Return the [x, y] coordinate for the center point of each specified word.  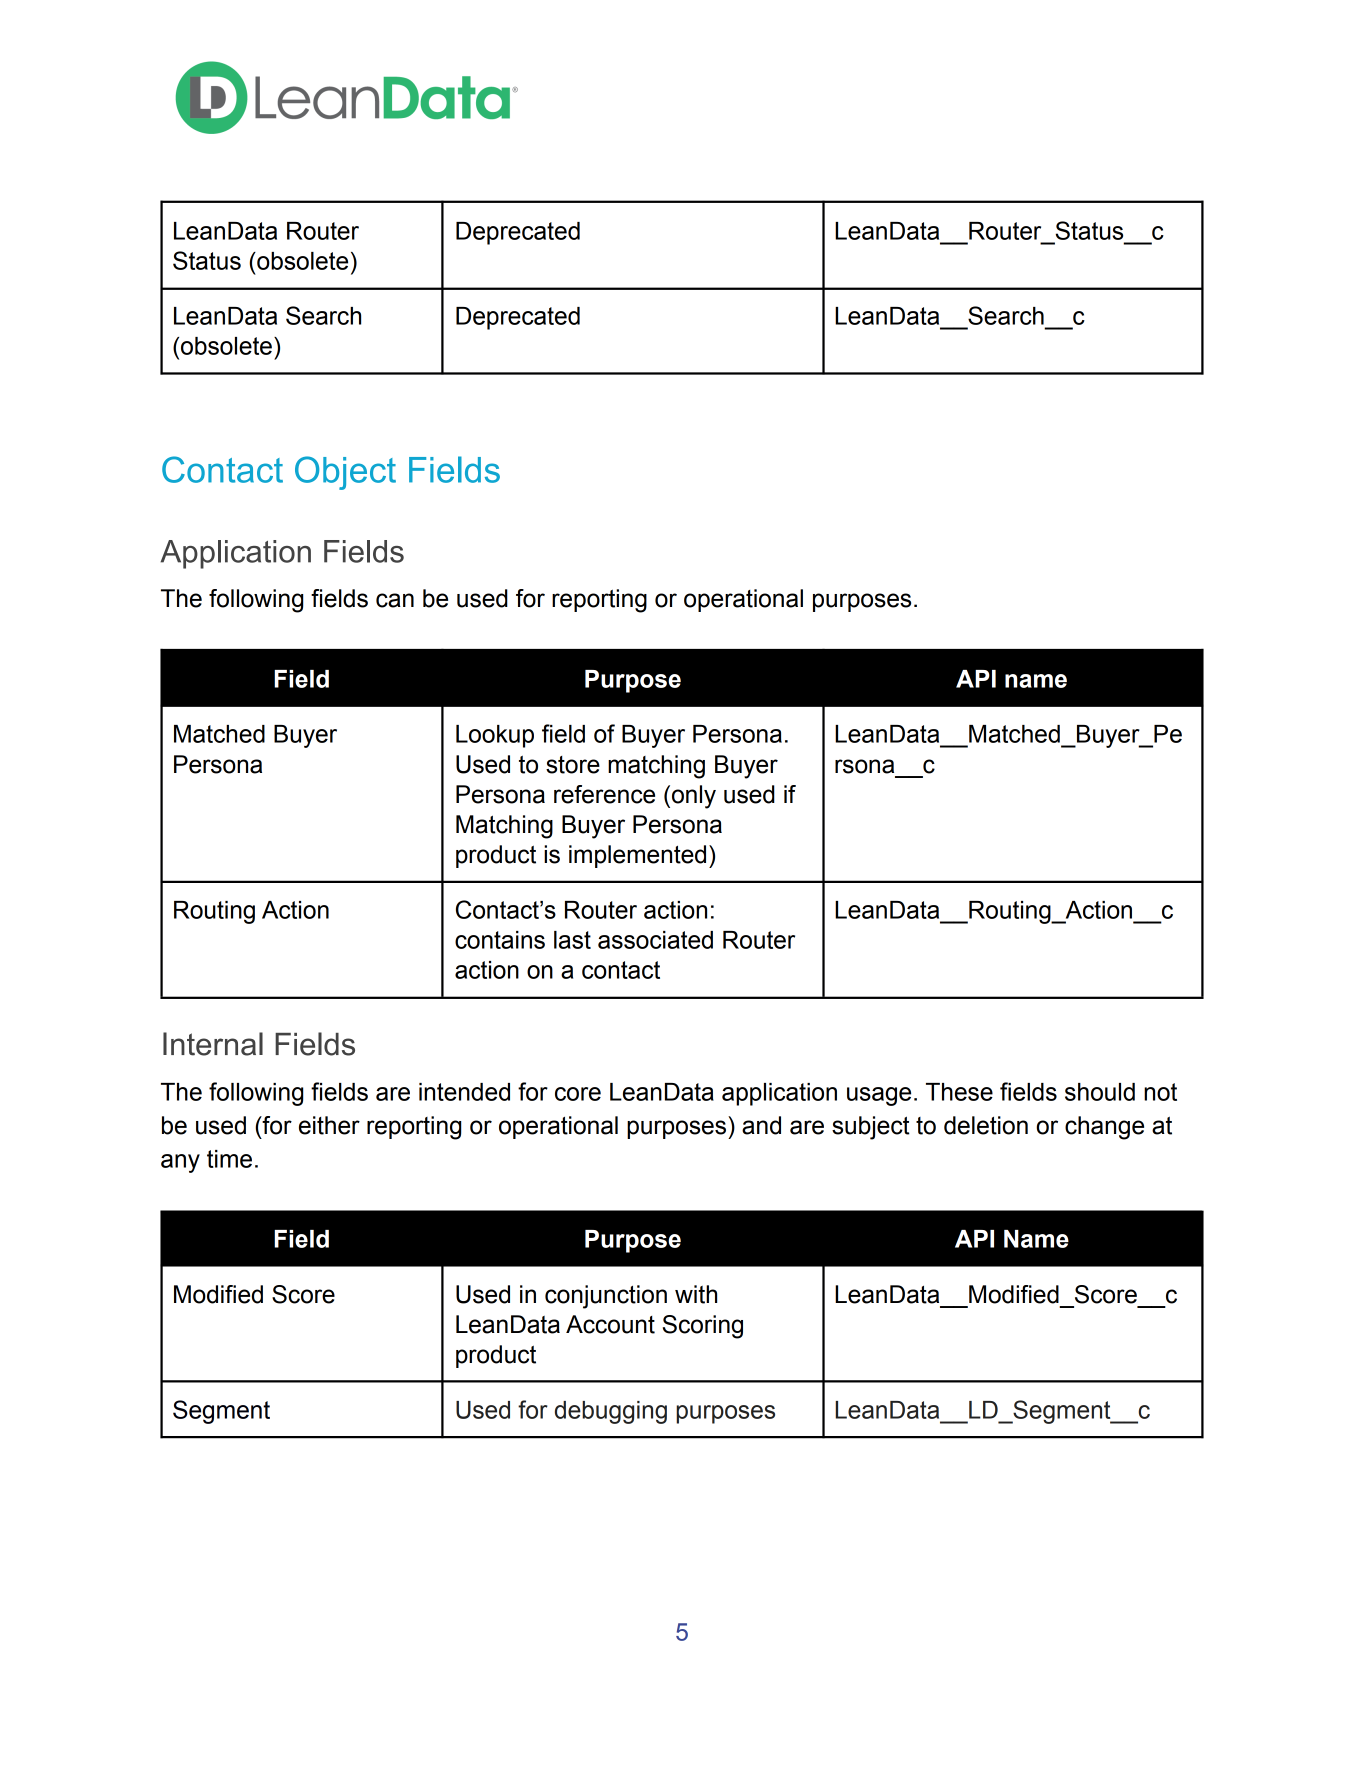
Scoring [703, 1327]
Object [345, 473]
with [696, 1294]
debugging [611, 1412]
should [1100, 1092]
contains [500, 940]
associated [655, 940]
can [395, 600]
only [694, 797]
